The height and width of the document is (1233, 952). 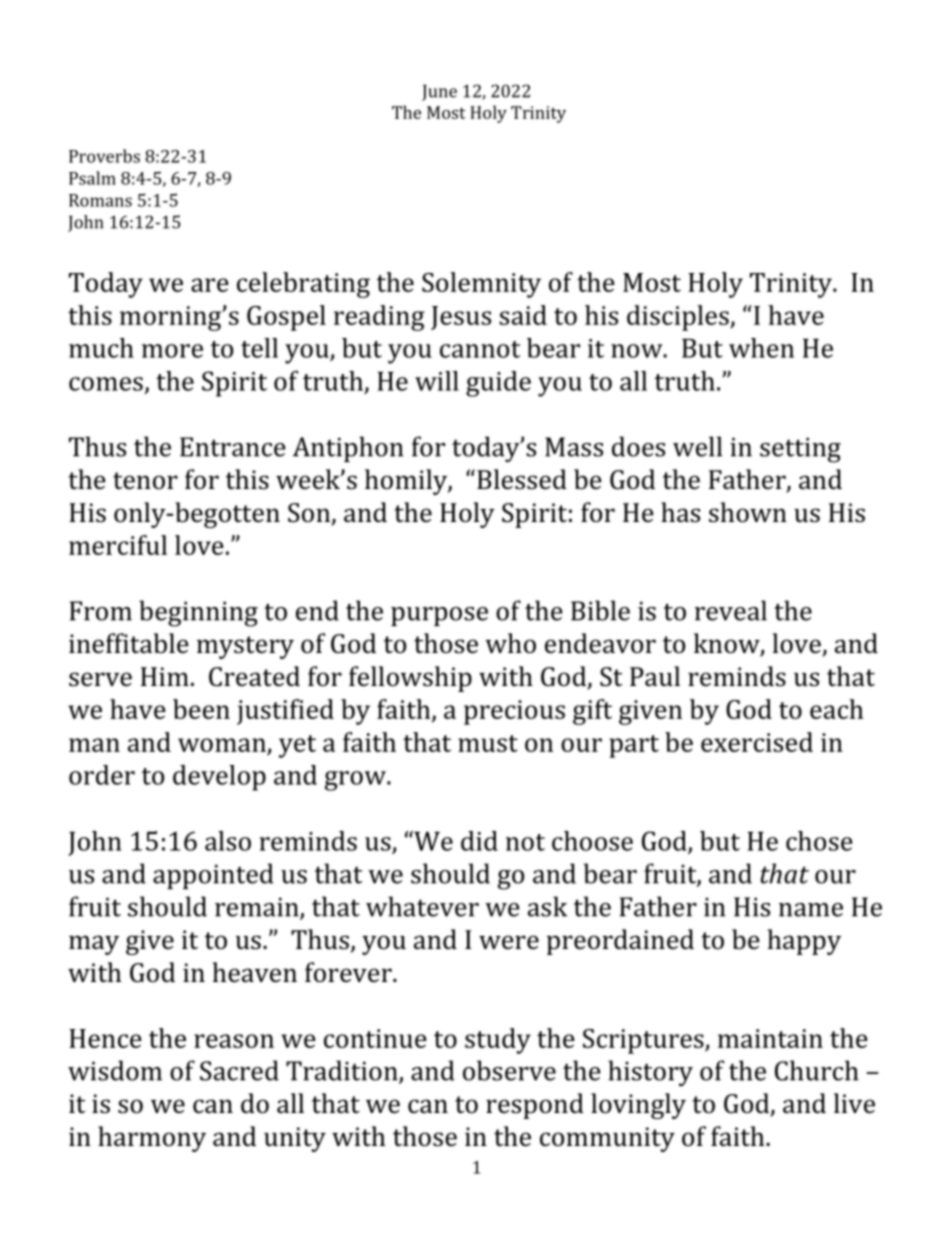 What do you see at coordinates (152, 1139) in the document?
I see `harmony` at bounding box center [152, 1139].
